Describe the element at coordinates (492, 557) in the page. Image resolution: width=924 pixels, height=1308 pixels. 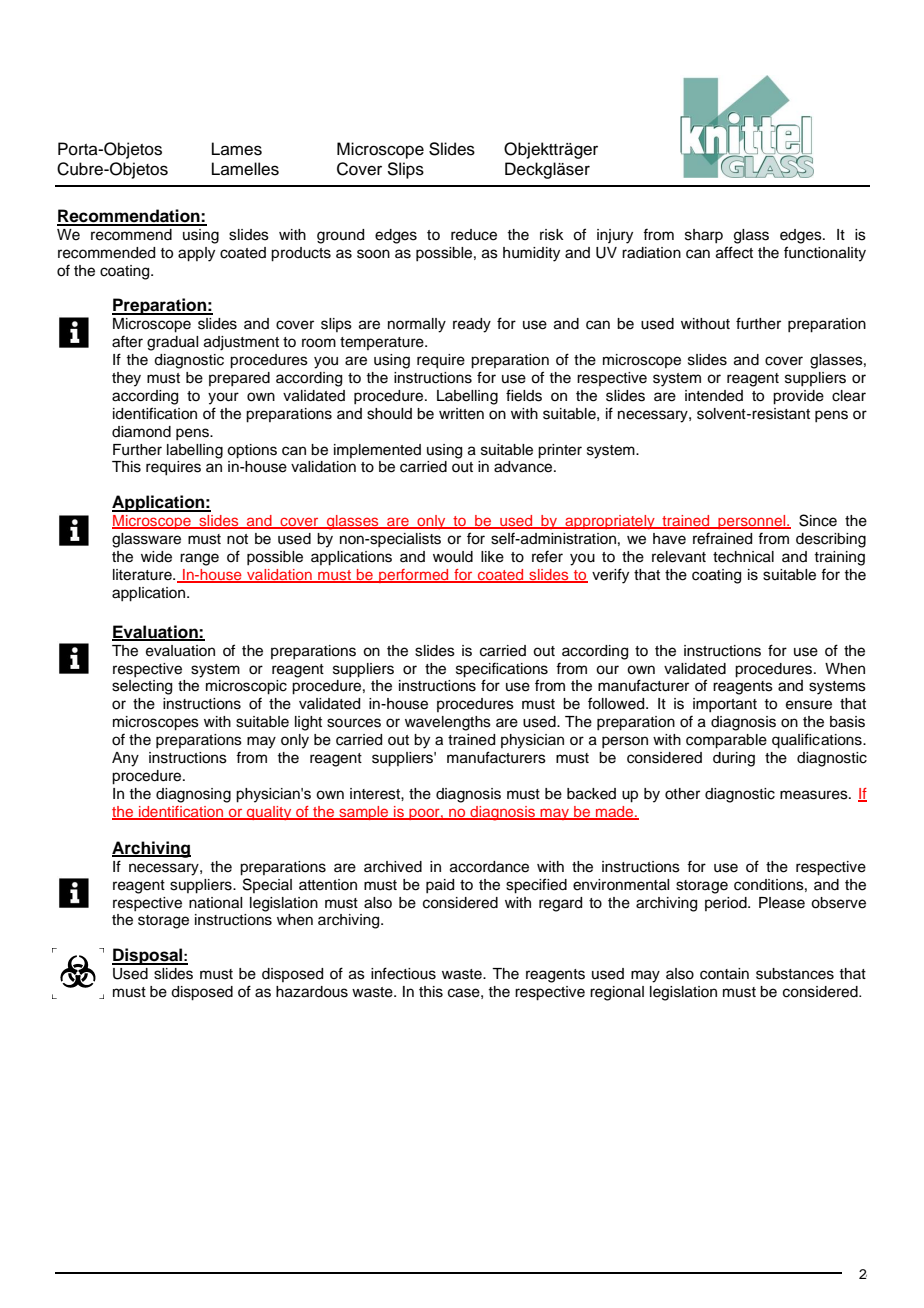
I see `like` at that location.
